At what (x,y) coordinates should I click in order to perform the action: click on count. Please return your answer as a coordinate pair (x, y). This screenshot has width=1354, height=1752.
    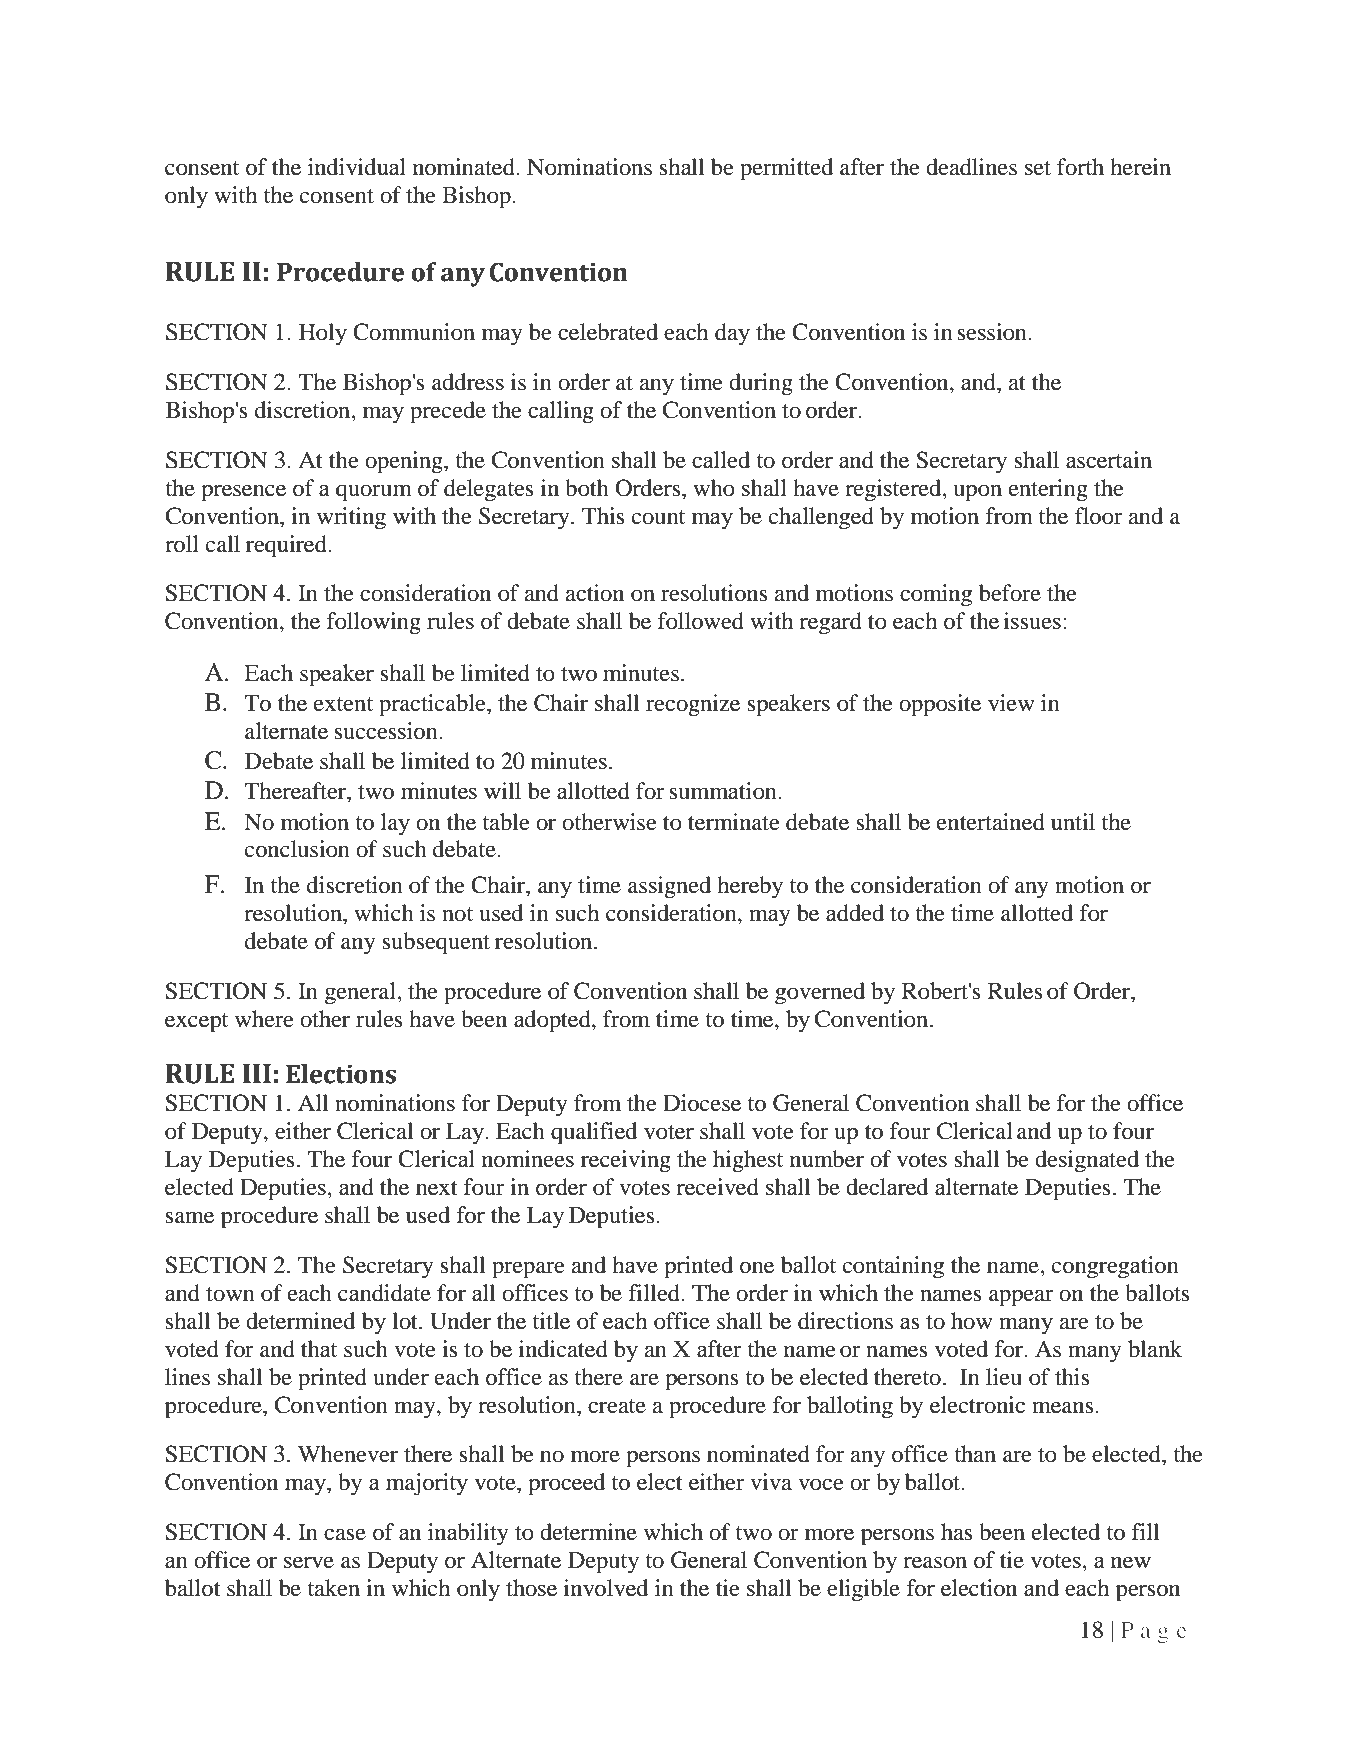
    Looking at the image, I should click on (658, 517).
